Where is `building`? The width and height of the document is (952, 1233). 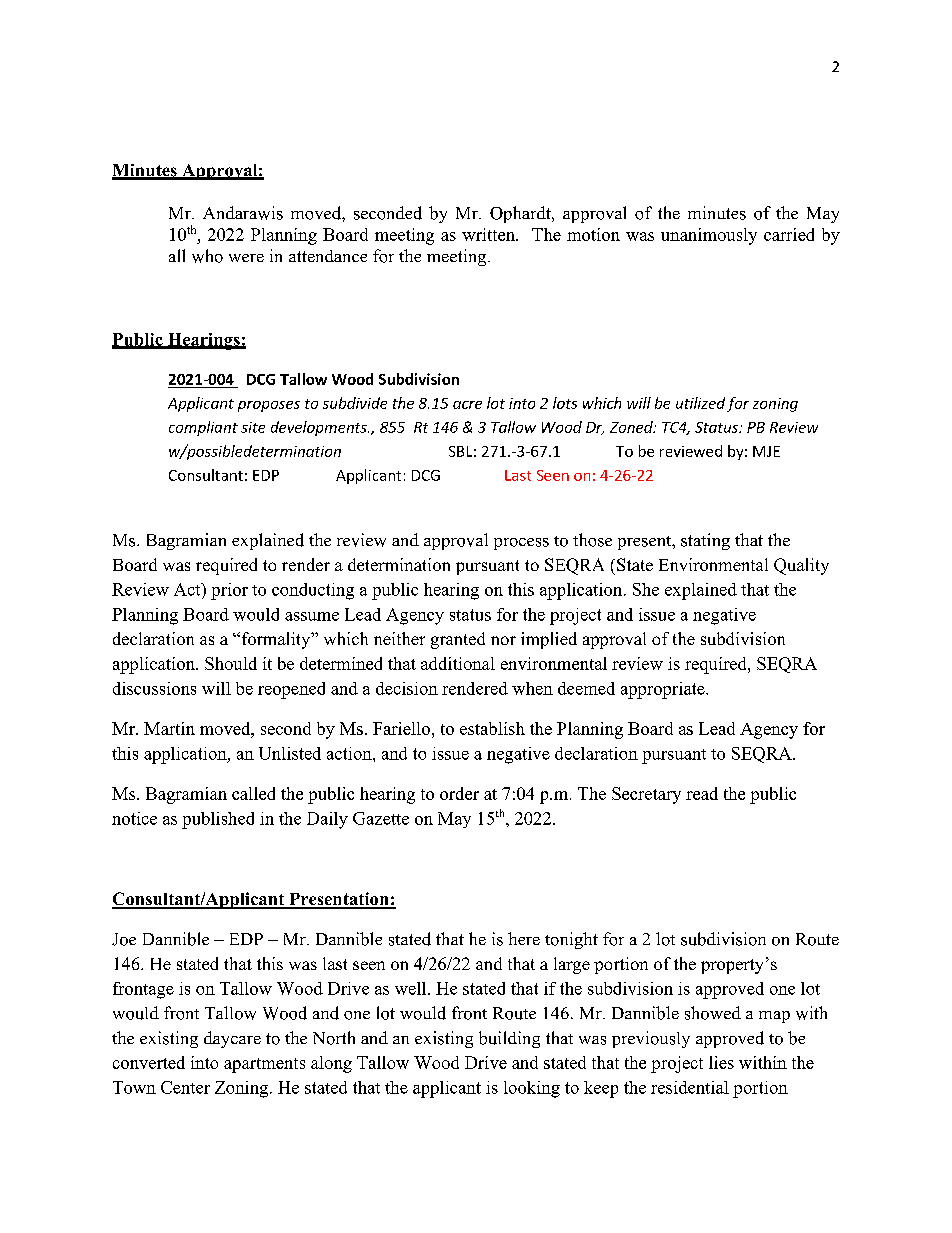 building is located at coordinates (509, 1039).
